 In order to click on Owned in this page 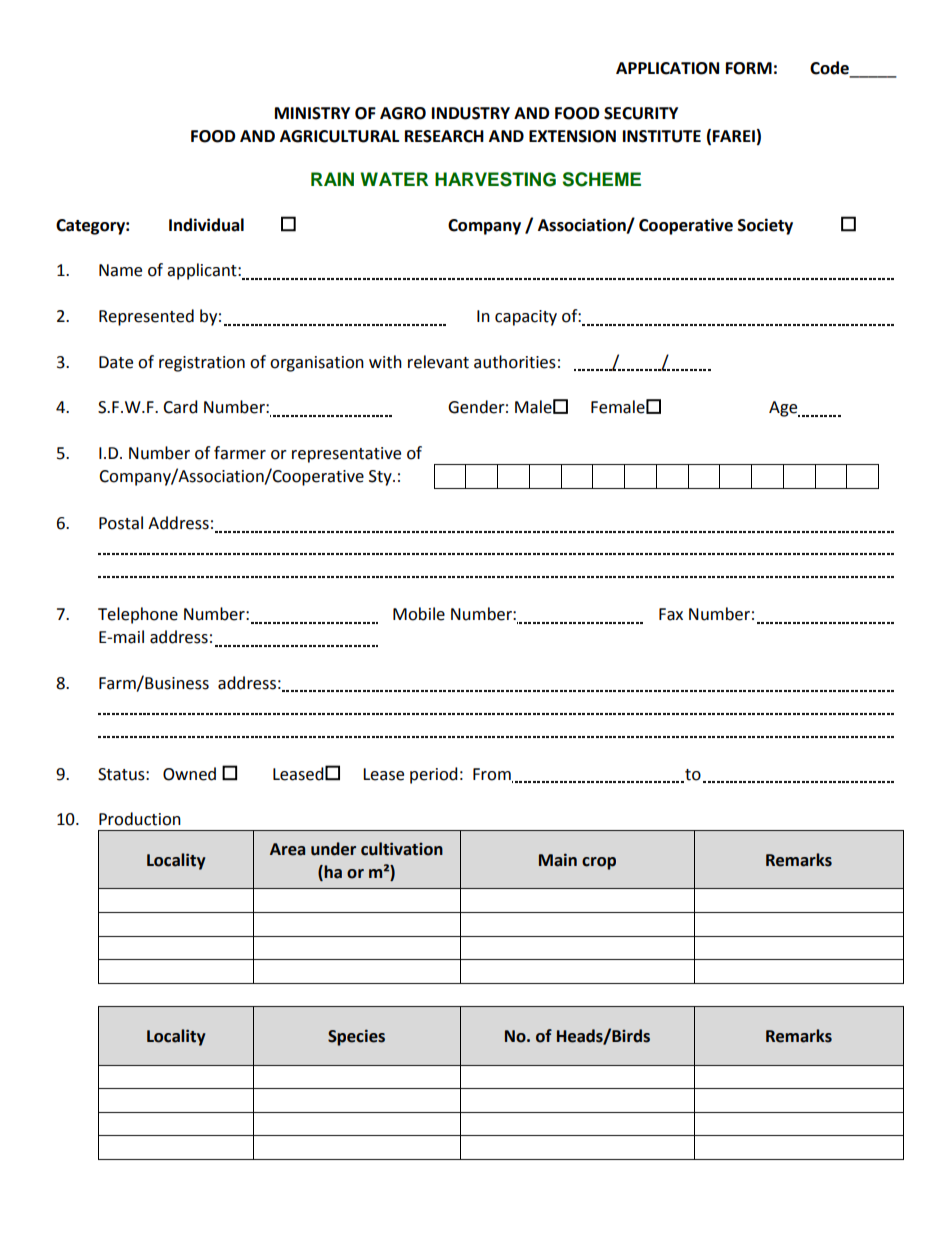, I will do `click(189, 774)`.
